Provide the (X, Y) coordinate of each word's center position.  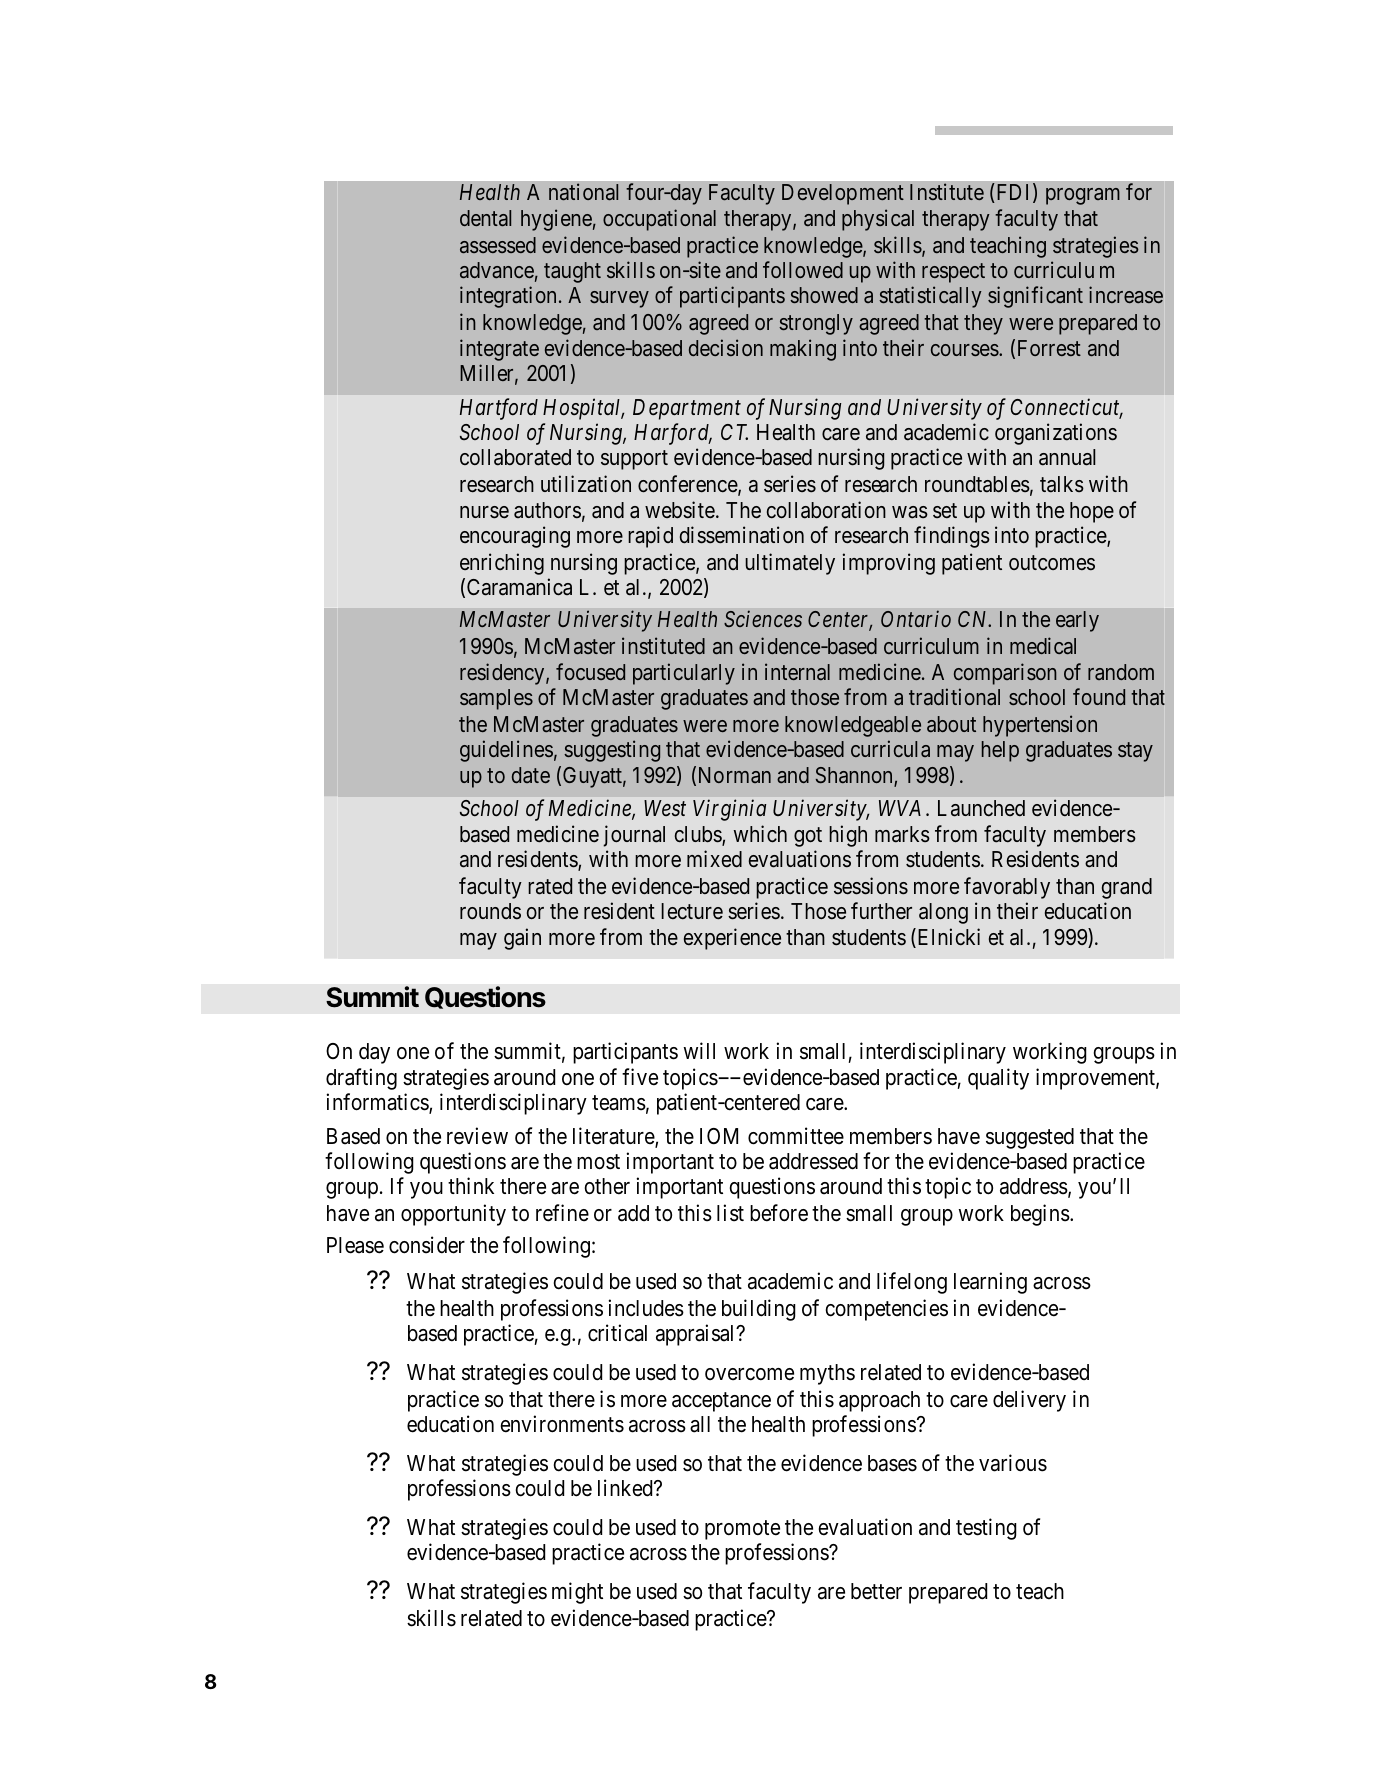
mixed (714, 858)
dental (485, 218)
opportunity (453, 1215)
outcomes (1052, 562)
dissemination (742, 535)
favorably (1007, 888)
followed (803, 269)
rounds (490, 911)
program (1083, 196)
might (577, 1593)
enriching (502, 564)
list (730, 1213)
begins (1040, 1215)
